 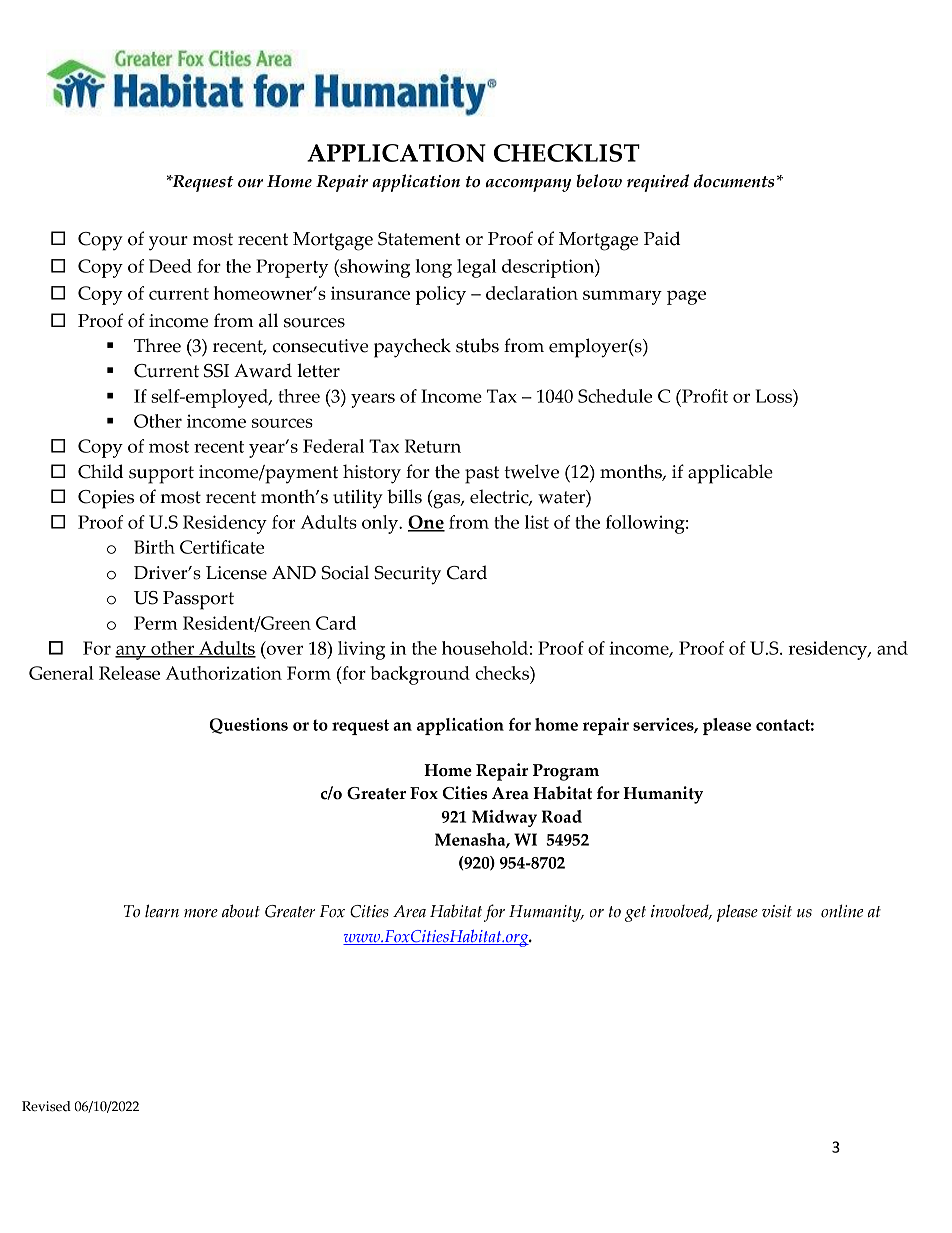 What do you see at coordinates (168, 243) in the screenshot?
I see `your` at bounding box center [168, 243].
